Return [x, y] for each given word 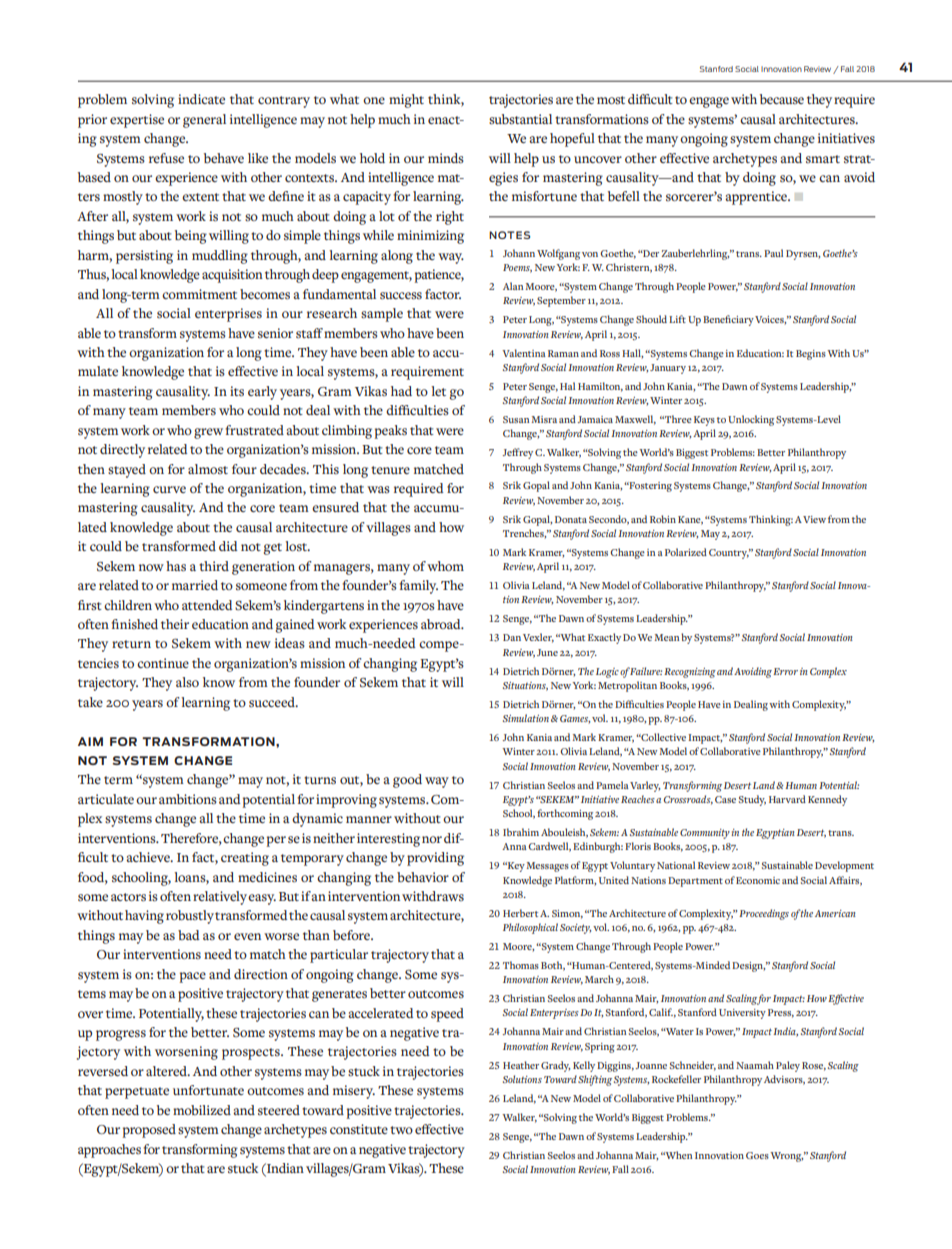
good [407, 781]
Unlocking [751, 420]
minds [446, 158]
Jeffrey [517, 453]
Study [752, 800]
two [401, 1130]
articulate [106, 799]
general [204, 121]
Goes [757, 1155]
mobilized [202, 1110]
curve [169, 489]
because [782, 99]
